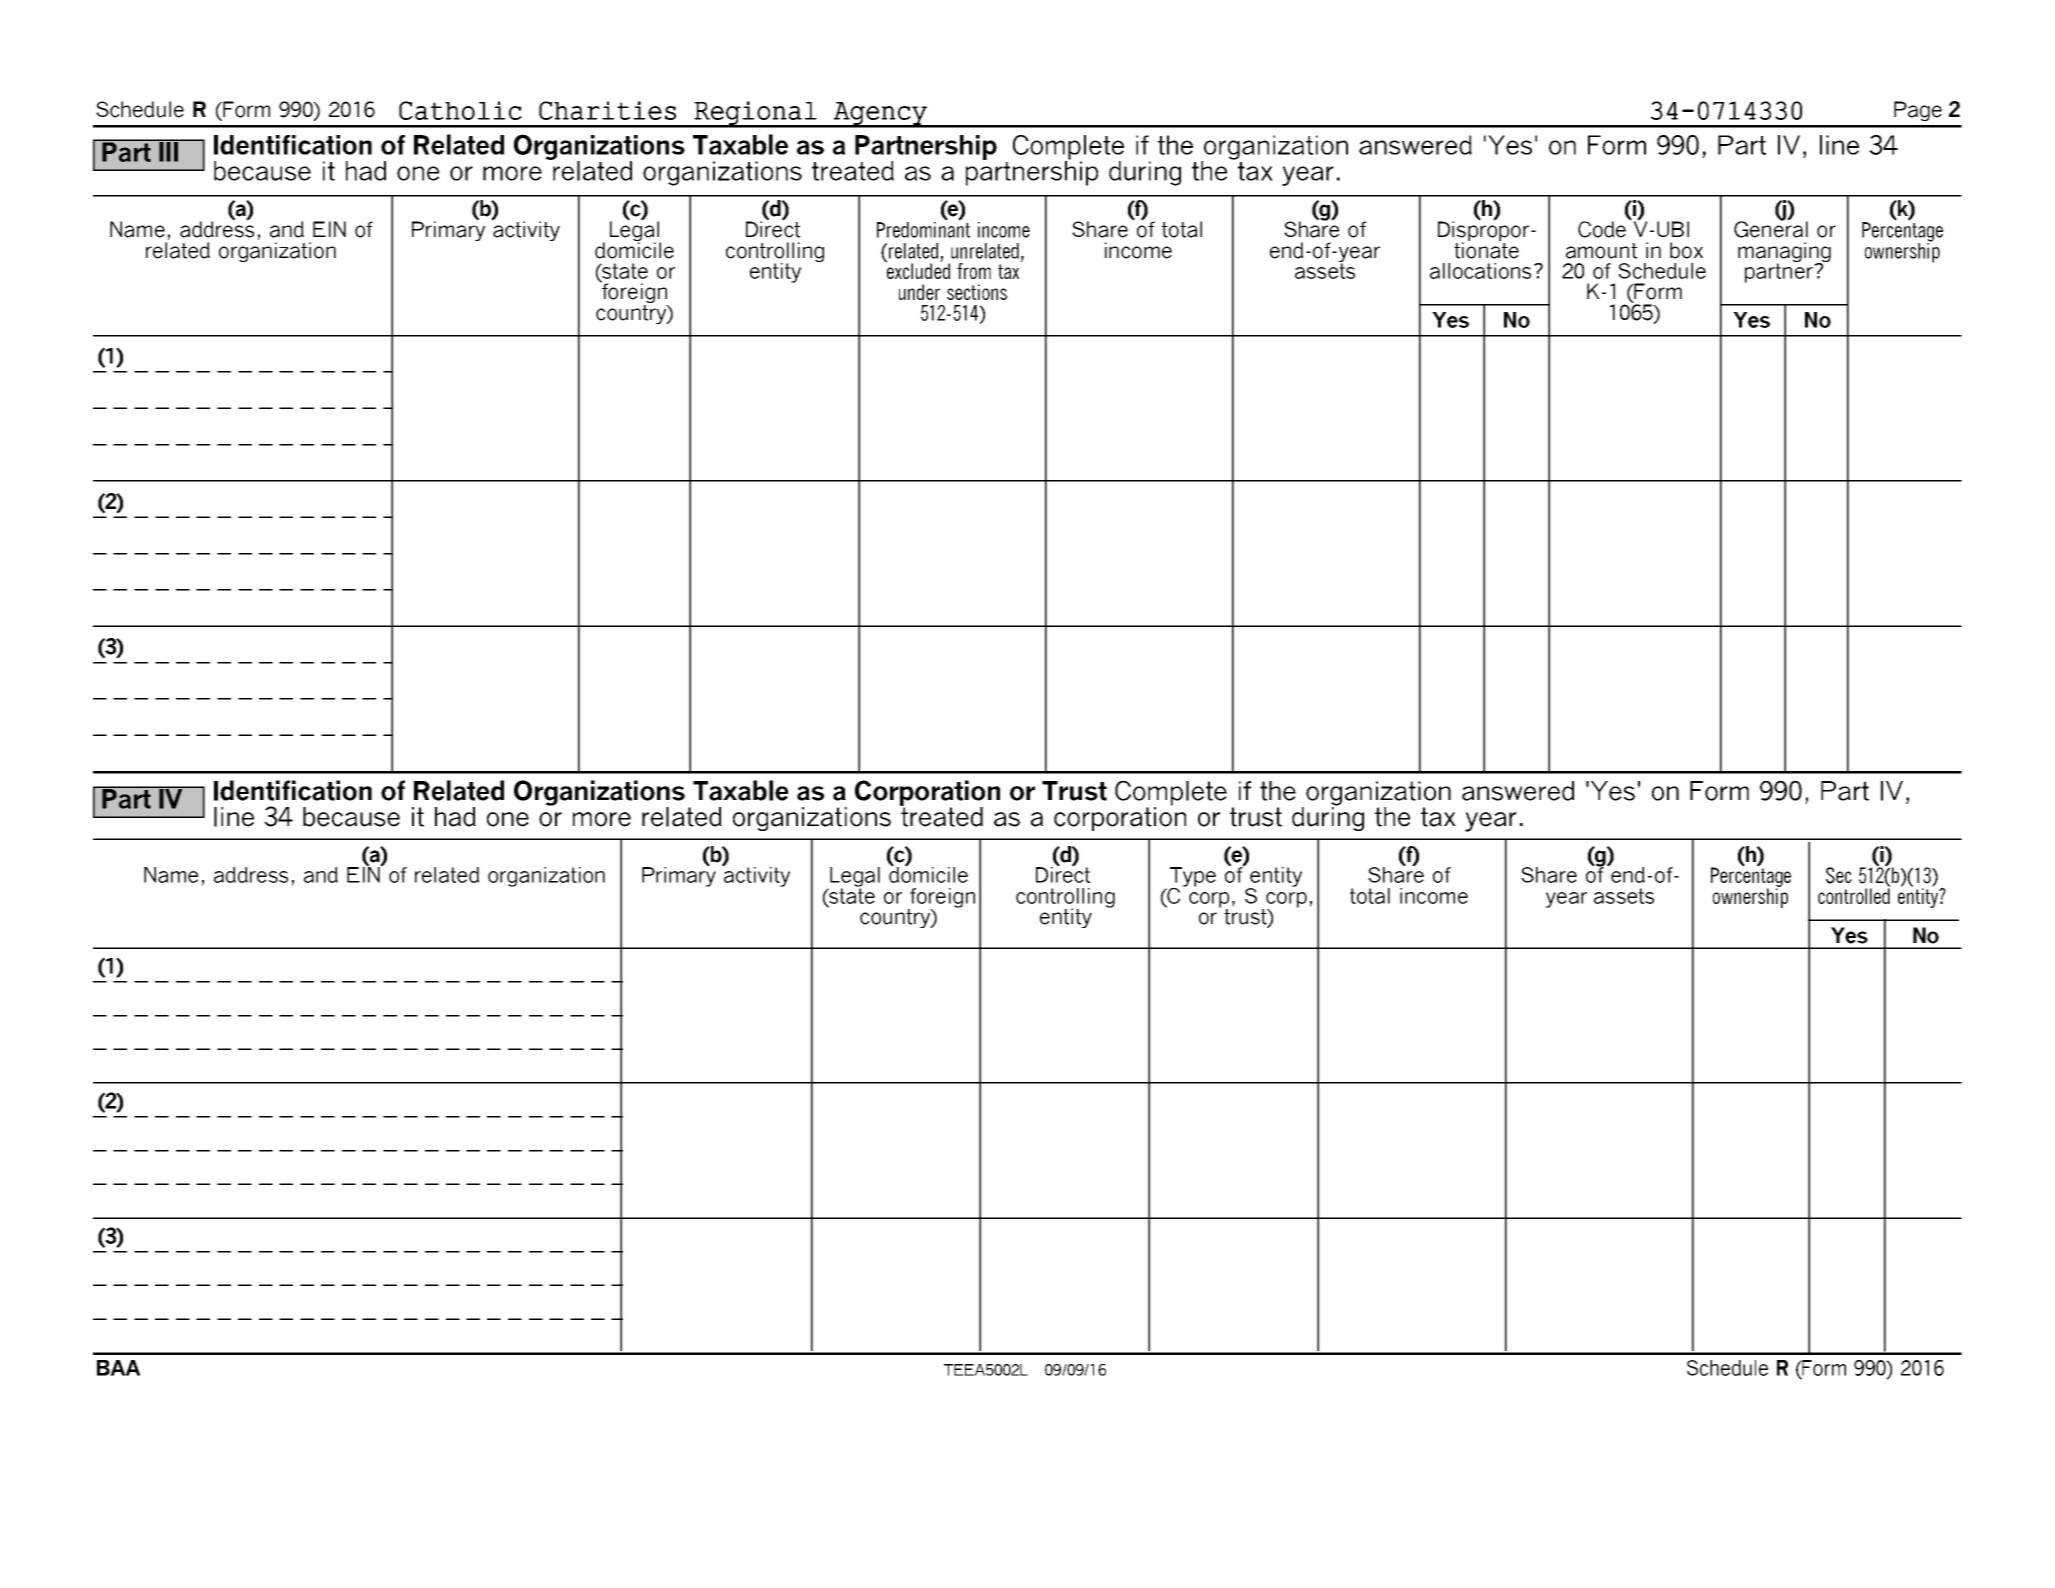 Image resolution: width=2055 pixels, height=1588 pixels. Describe the element at coordinates (880, 114) in the page. I see `Agency` at that location.
